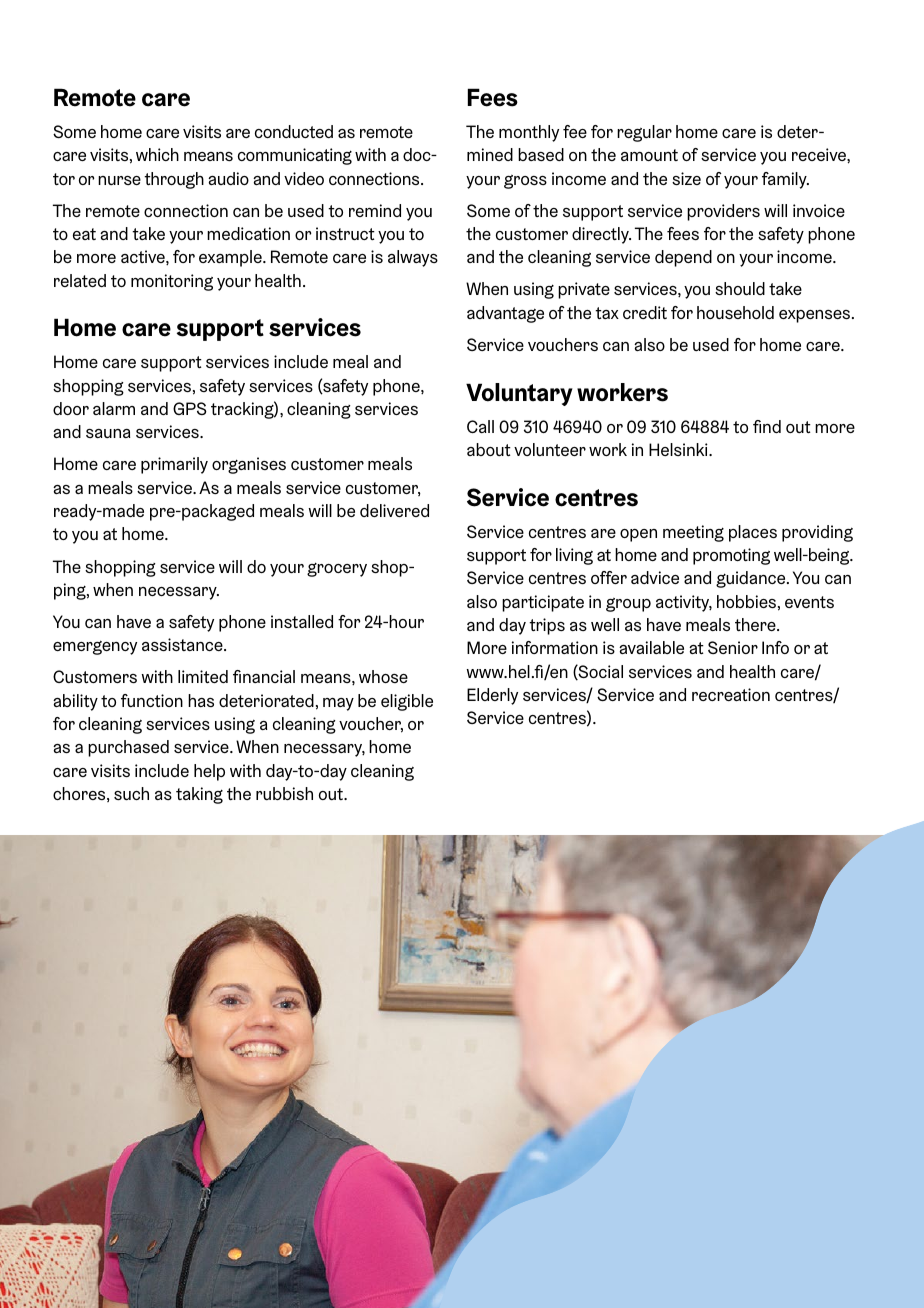 This screenshot has height=1308, width=924. I want to click on about, so click(489, 449).
